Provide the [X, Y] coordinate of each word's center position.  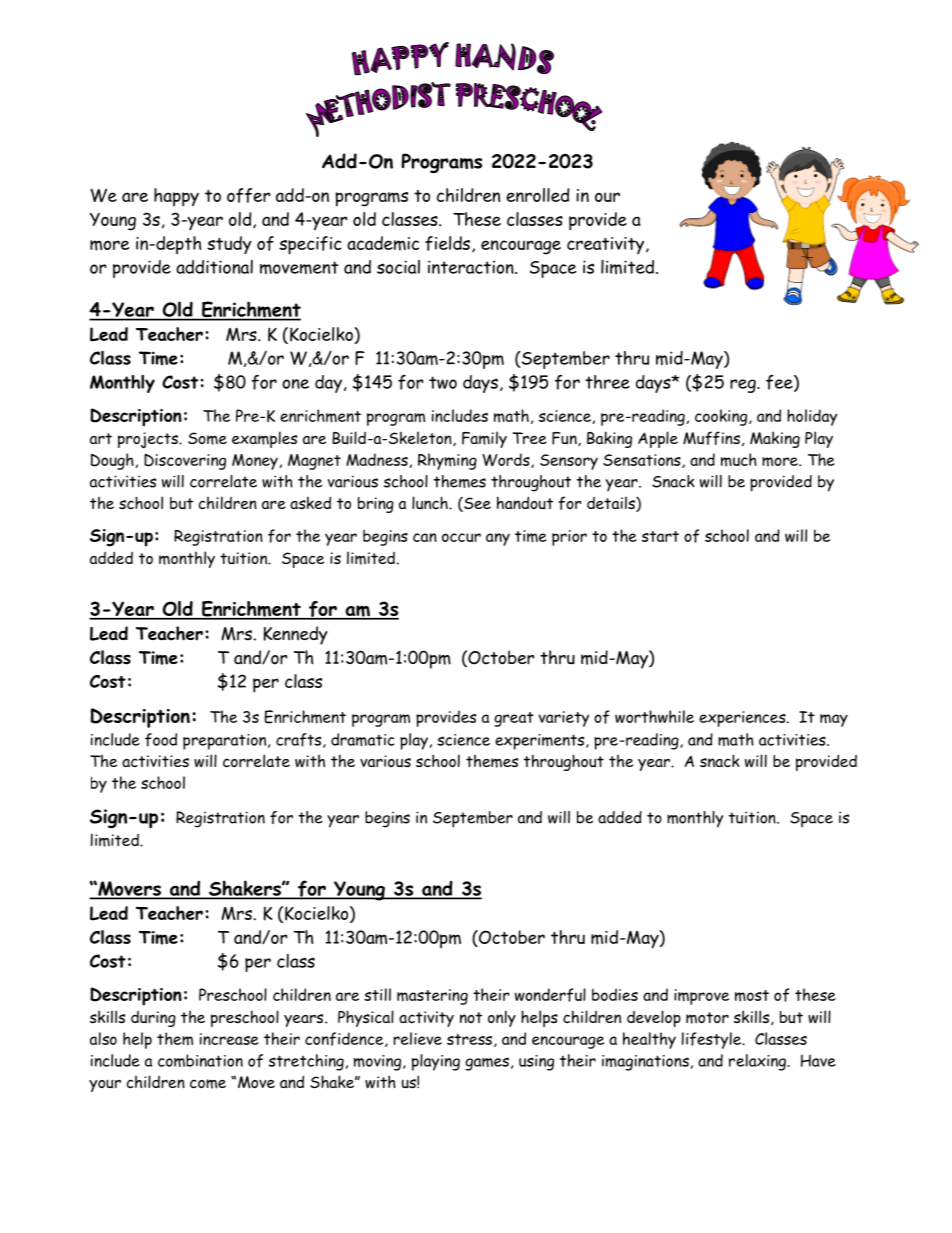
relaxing [758, 1062]
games [487, 1064]
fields [447, 243]
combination [200, 1060]
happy [176, 197]
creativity [607, 245]
